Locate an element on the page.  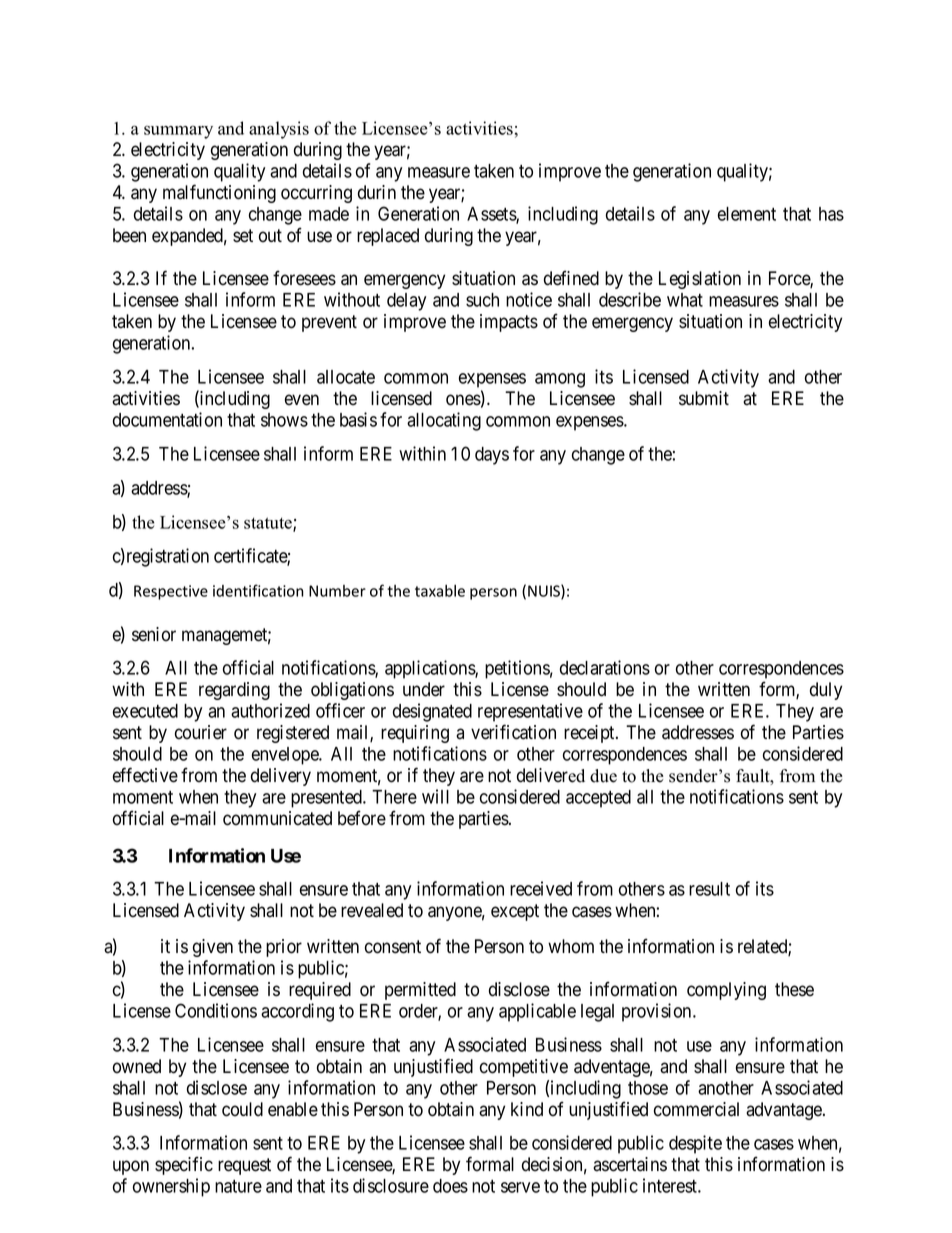
element is located at coordinates (747, 214).
